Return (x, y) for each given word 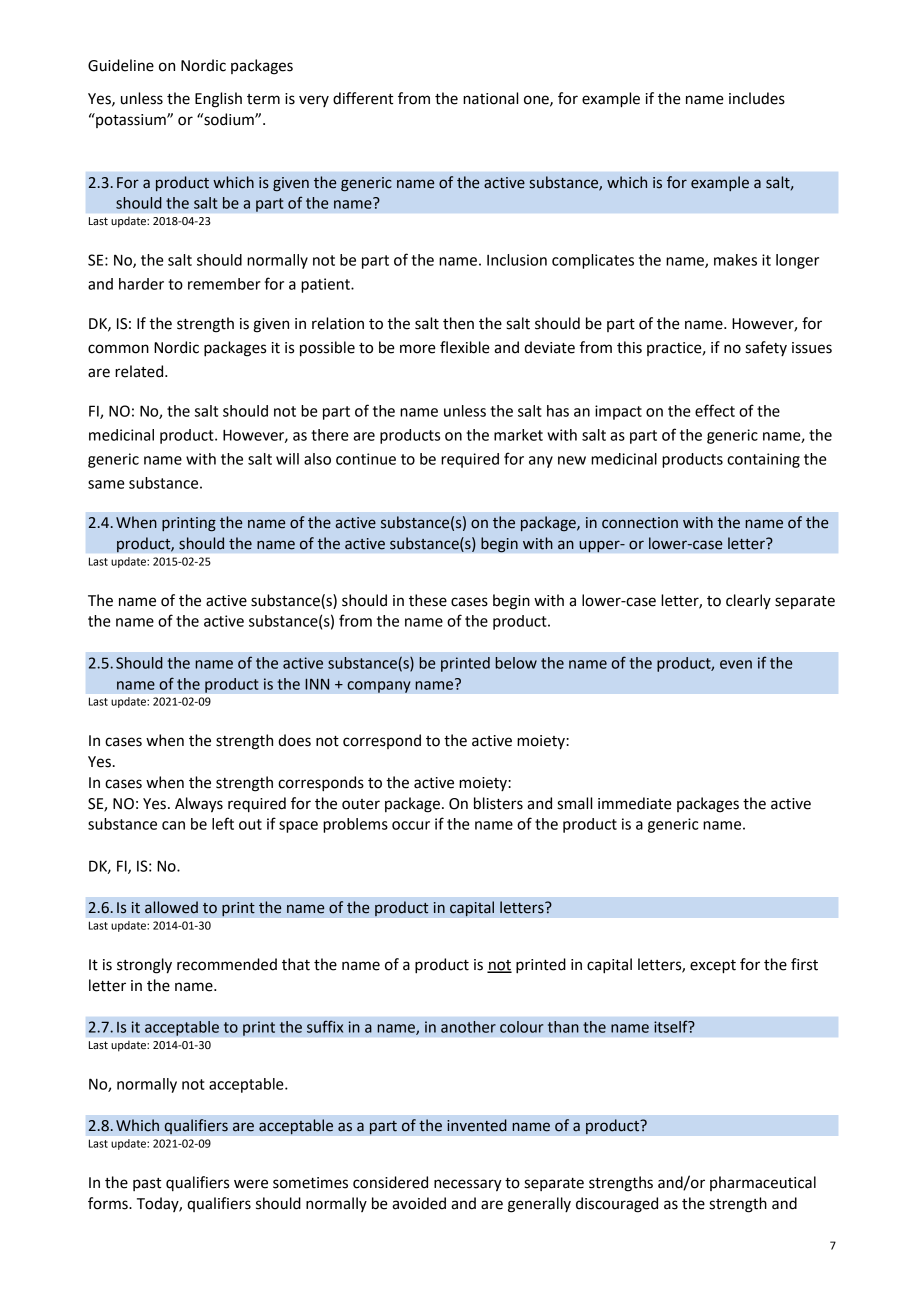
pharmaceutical (763, 1183)
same (106, 484)
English (218, 100)
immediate (635, 803)
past (147, 1184)
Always (199, 805)
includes (757, 98)
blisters (498, 803)
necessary (468, 1185)
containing (763, 460)
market (518, 435)
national (490, 98)
